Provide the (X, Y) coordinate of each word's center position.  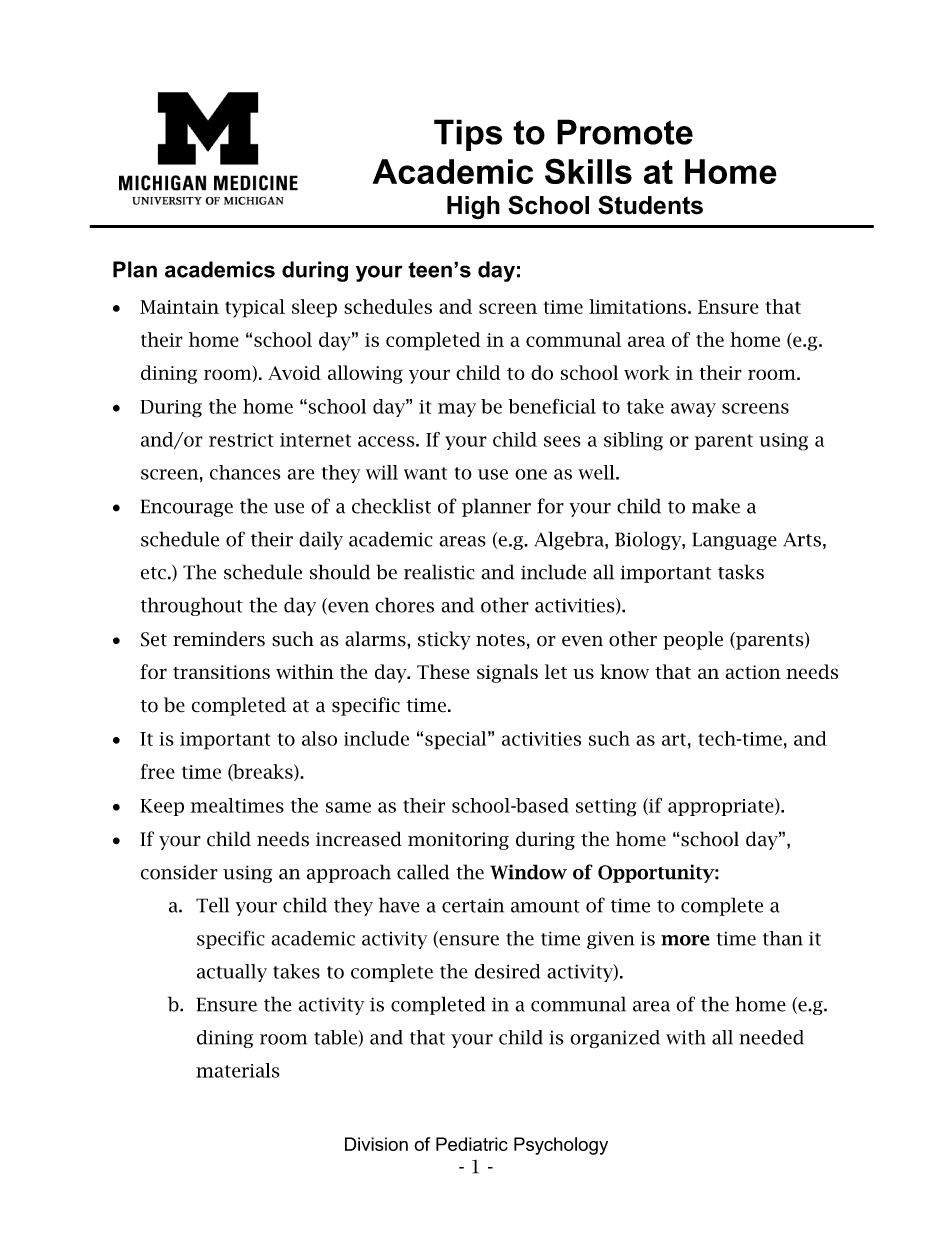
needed (771, 1037)
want (425, 473)
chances (245, 472)
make (716, 506)
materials (238, 1070)
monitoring (458, 841)
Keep (162, 807)
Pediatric (472, 1144)
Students (650, 205)
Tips (468, 135)
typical (255, 308)
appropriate (722, 807)
